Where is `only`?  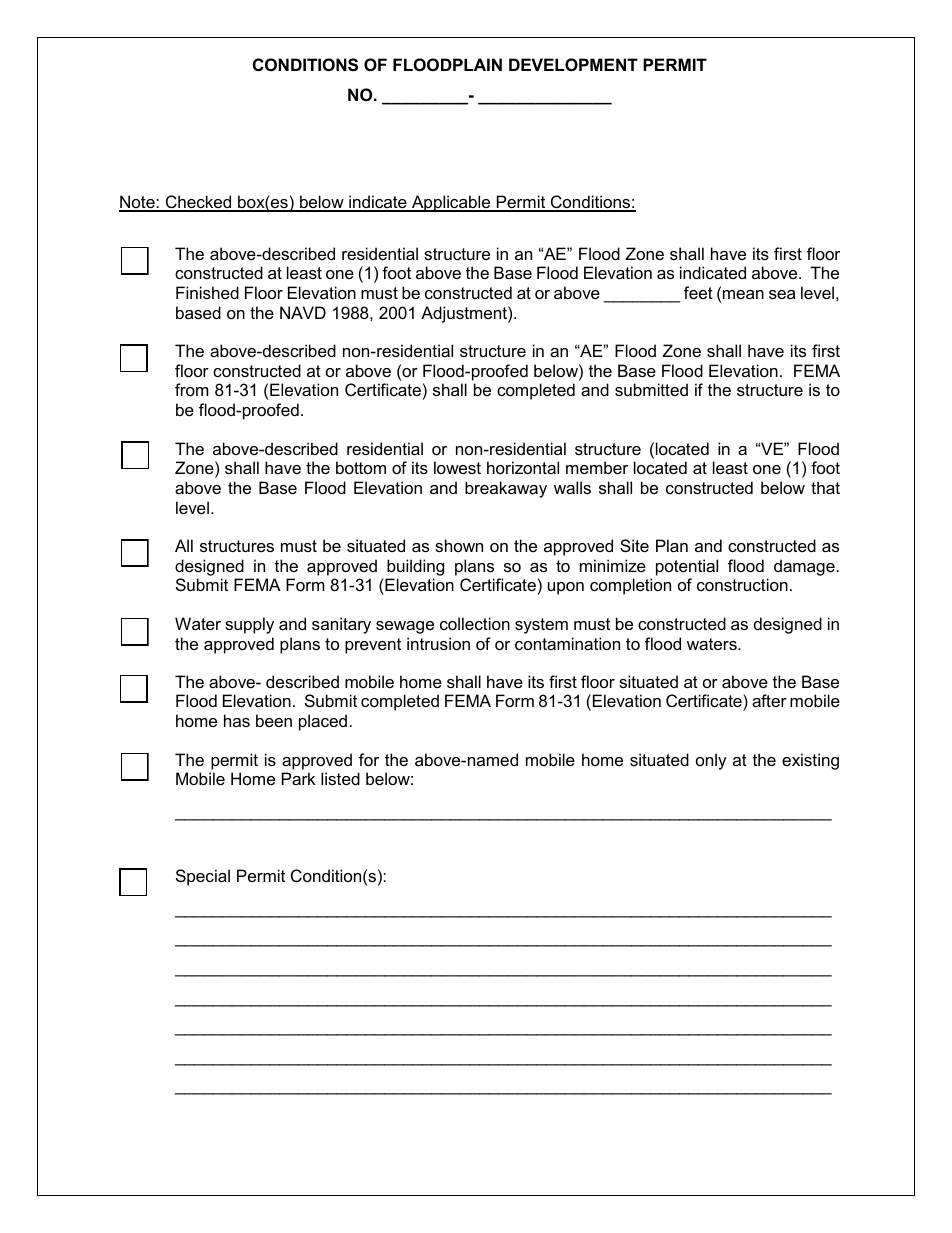 only is located at coordinates (711, 761).
